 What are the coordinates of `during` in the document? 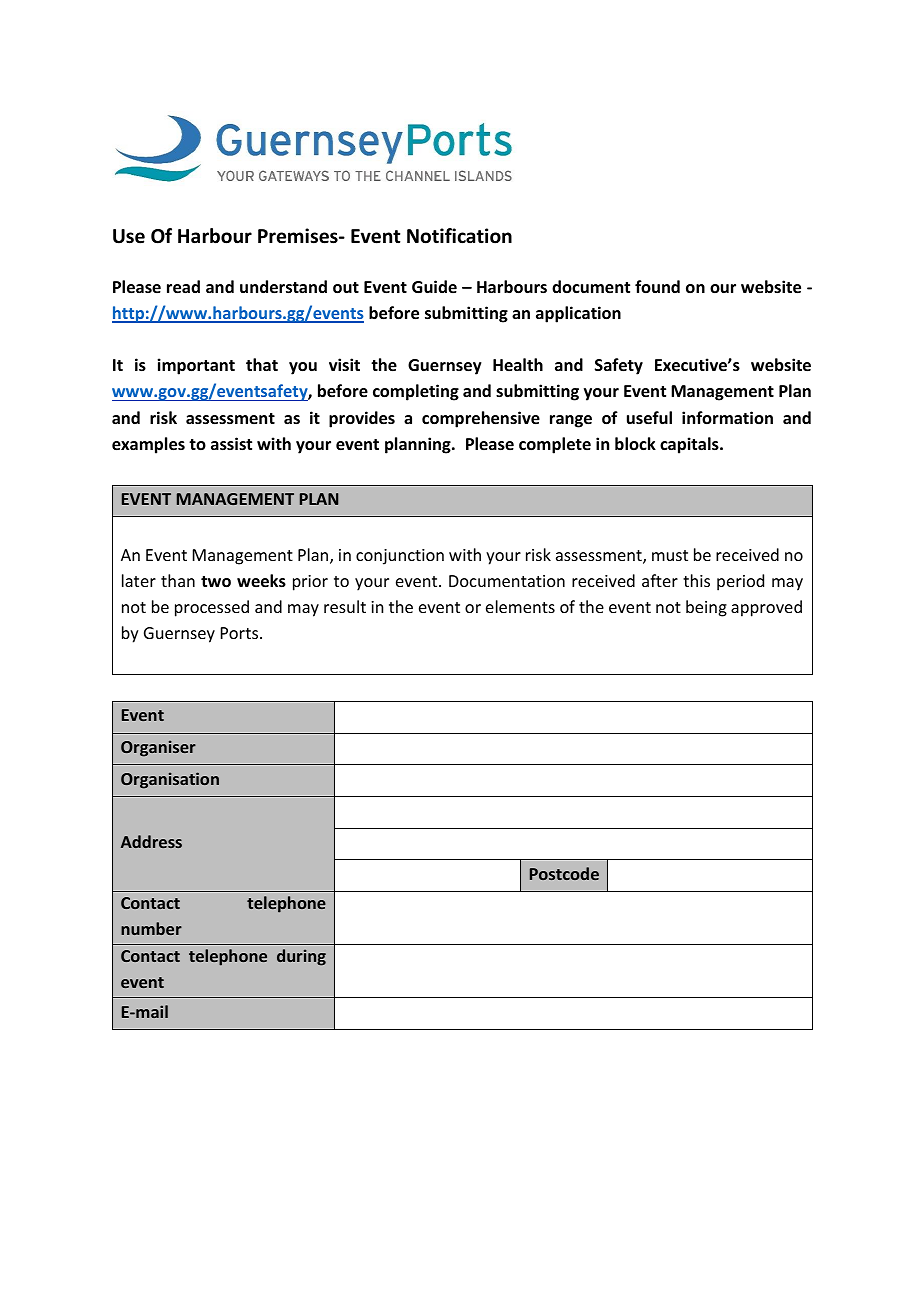 It's located at (301, 957).
